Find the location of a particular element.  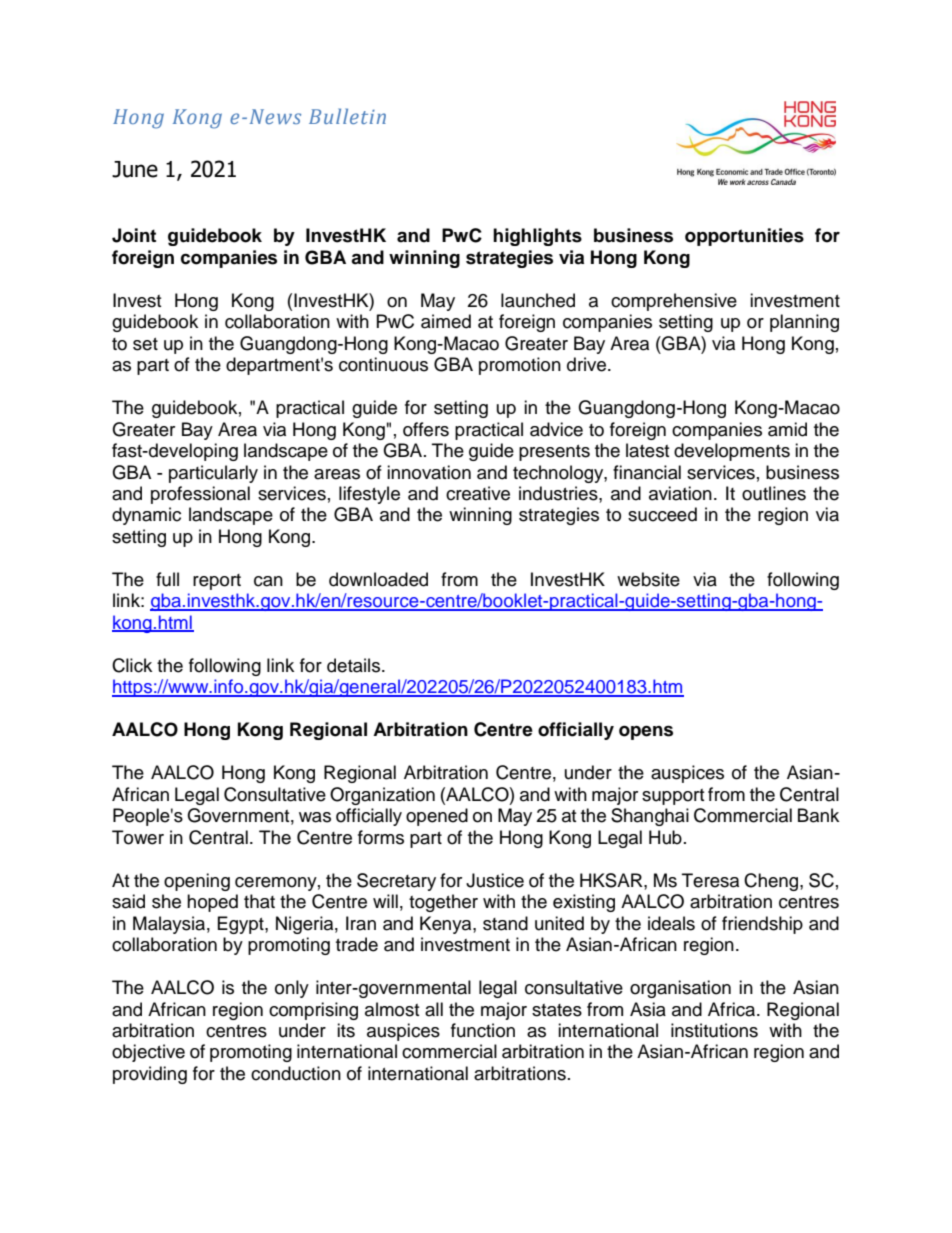

Bulletin is located at coordinates (347, 116).
